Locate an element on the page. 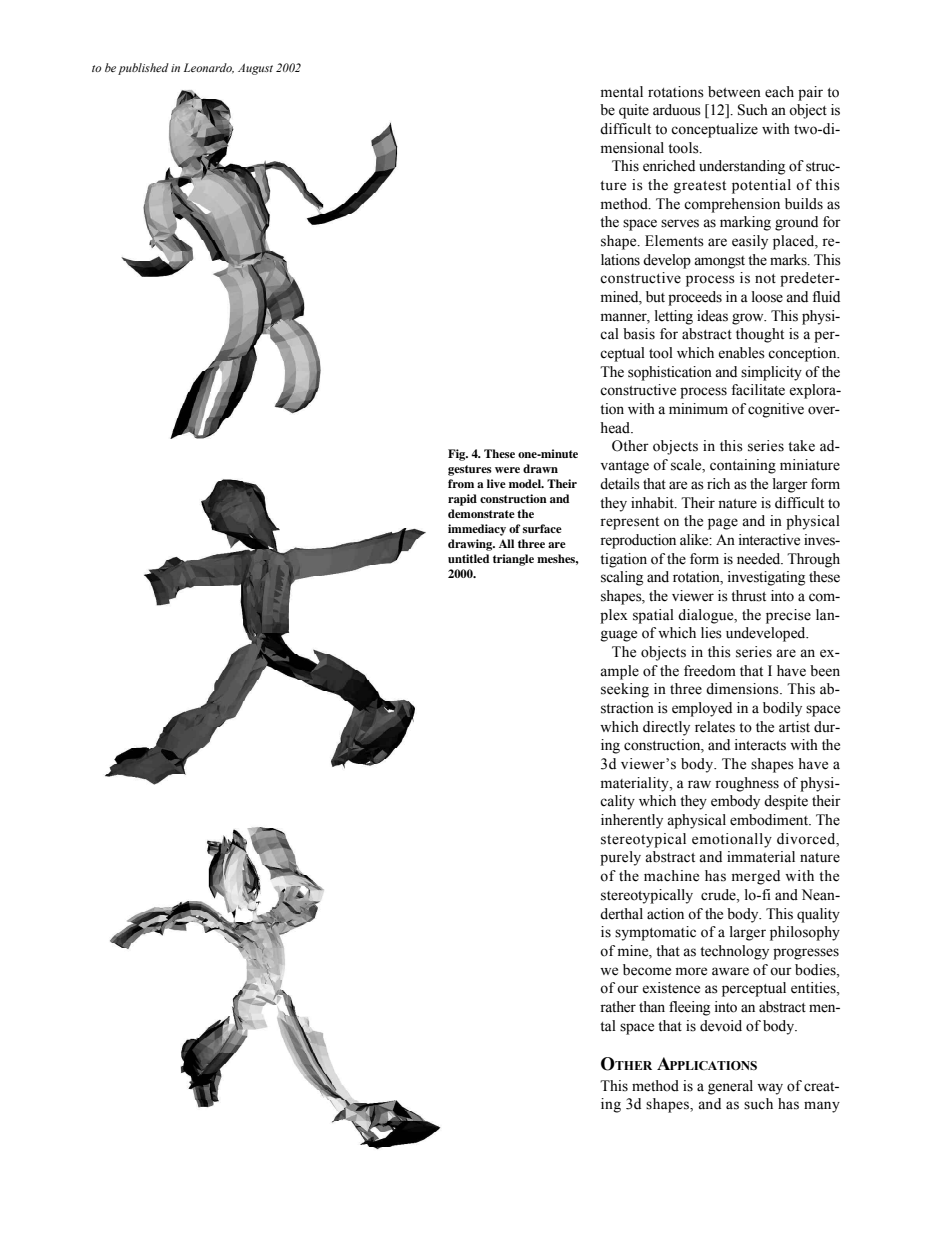 The width and height of the page is (952, 1233). triangle is located at coordinates (513, 560).
